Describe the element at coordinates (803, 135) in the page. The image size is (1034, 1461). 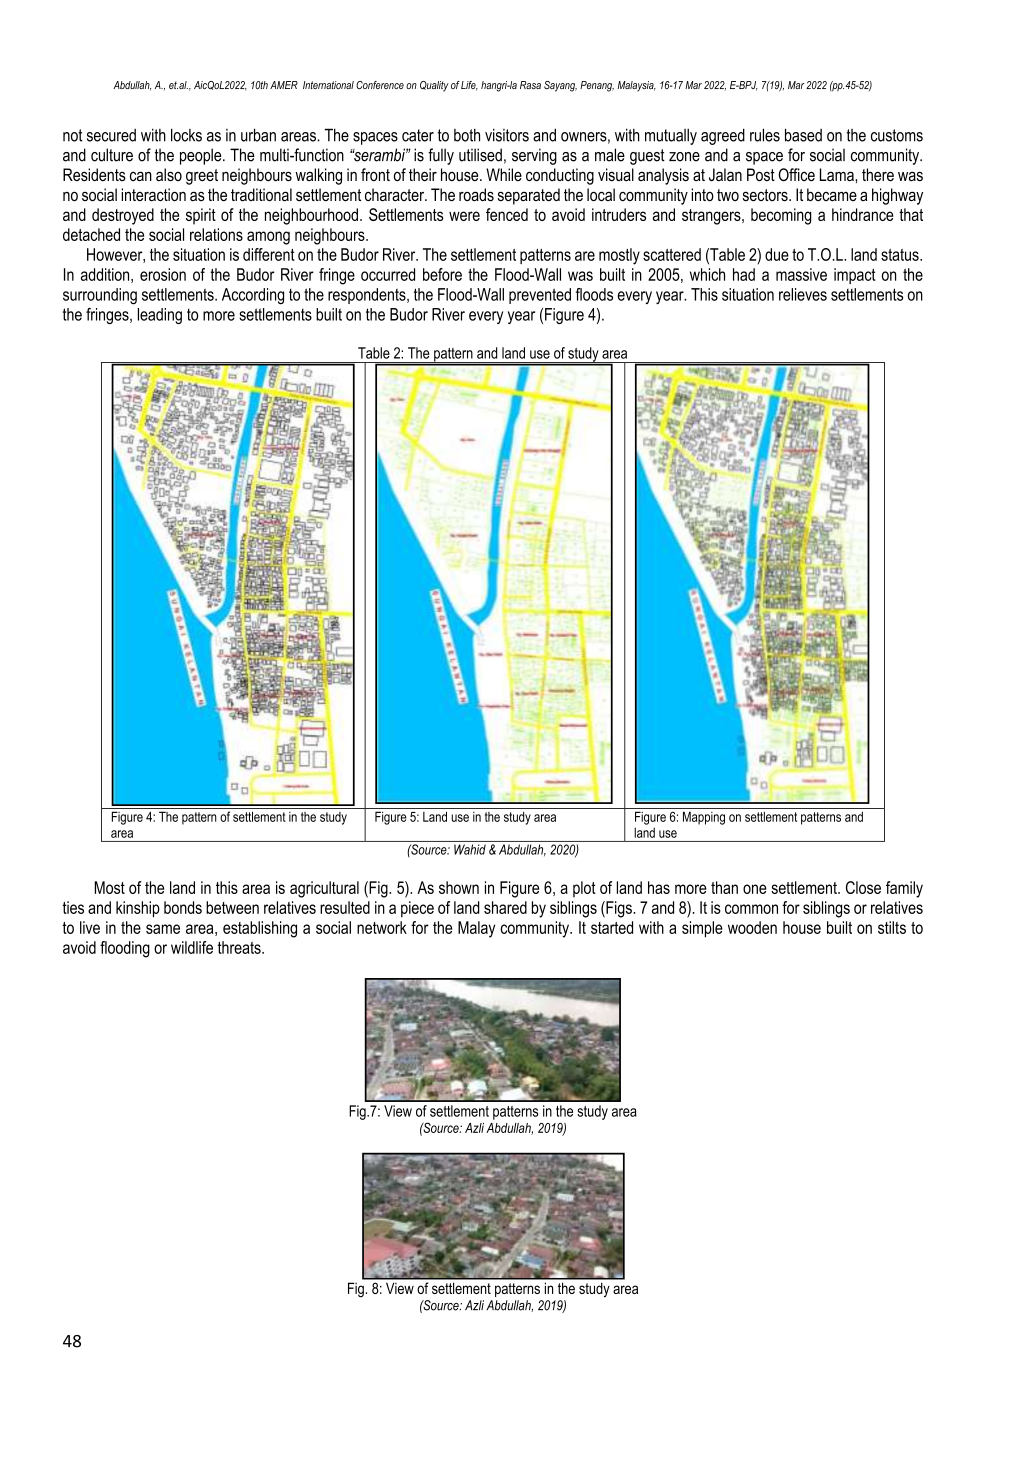
I see `based` at that location.
